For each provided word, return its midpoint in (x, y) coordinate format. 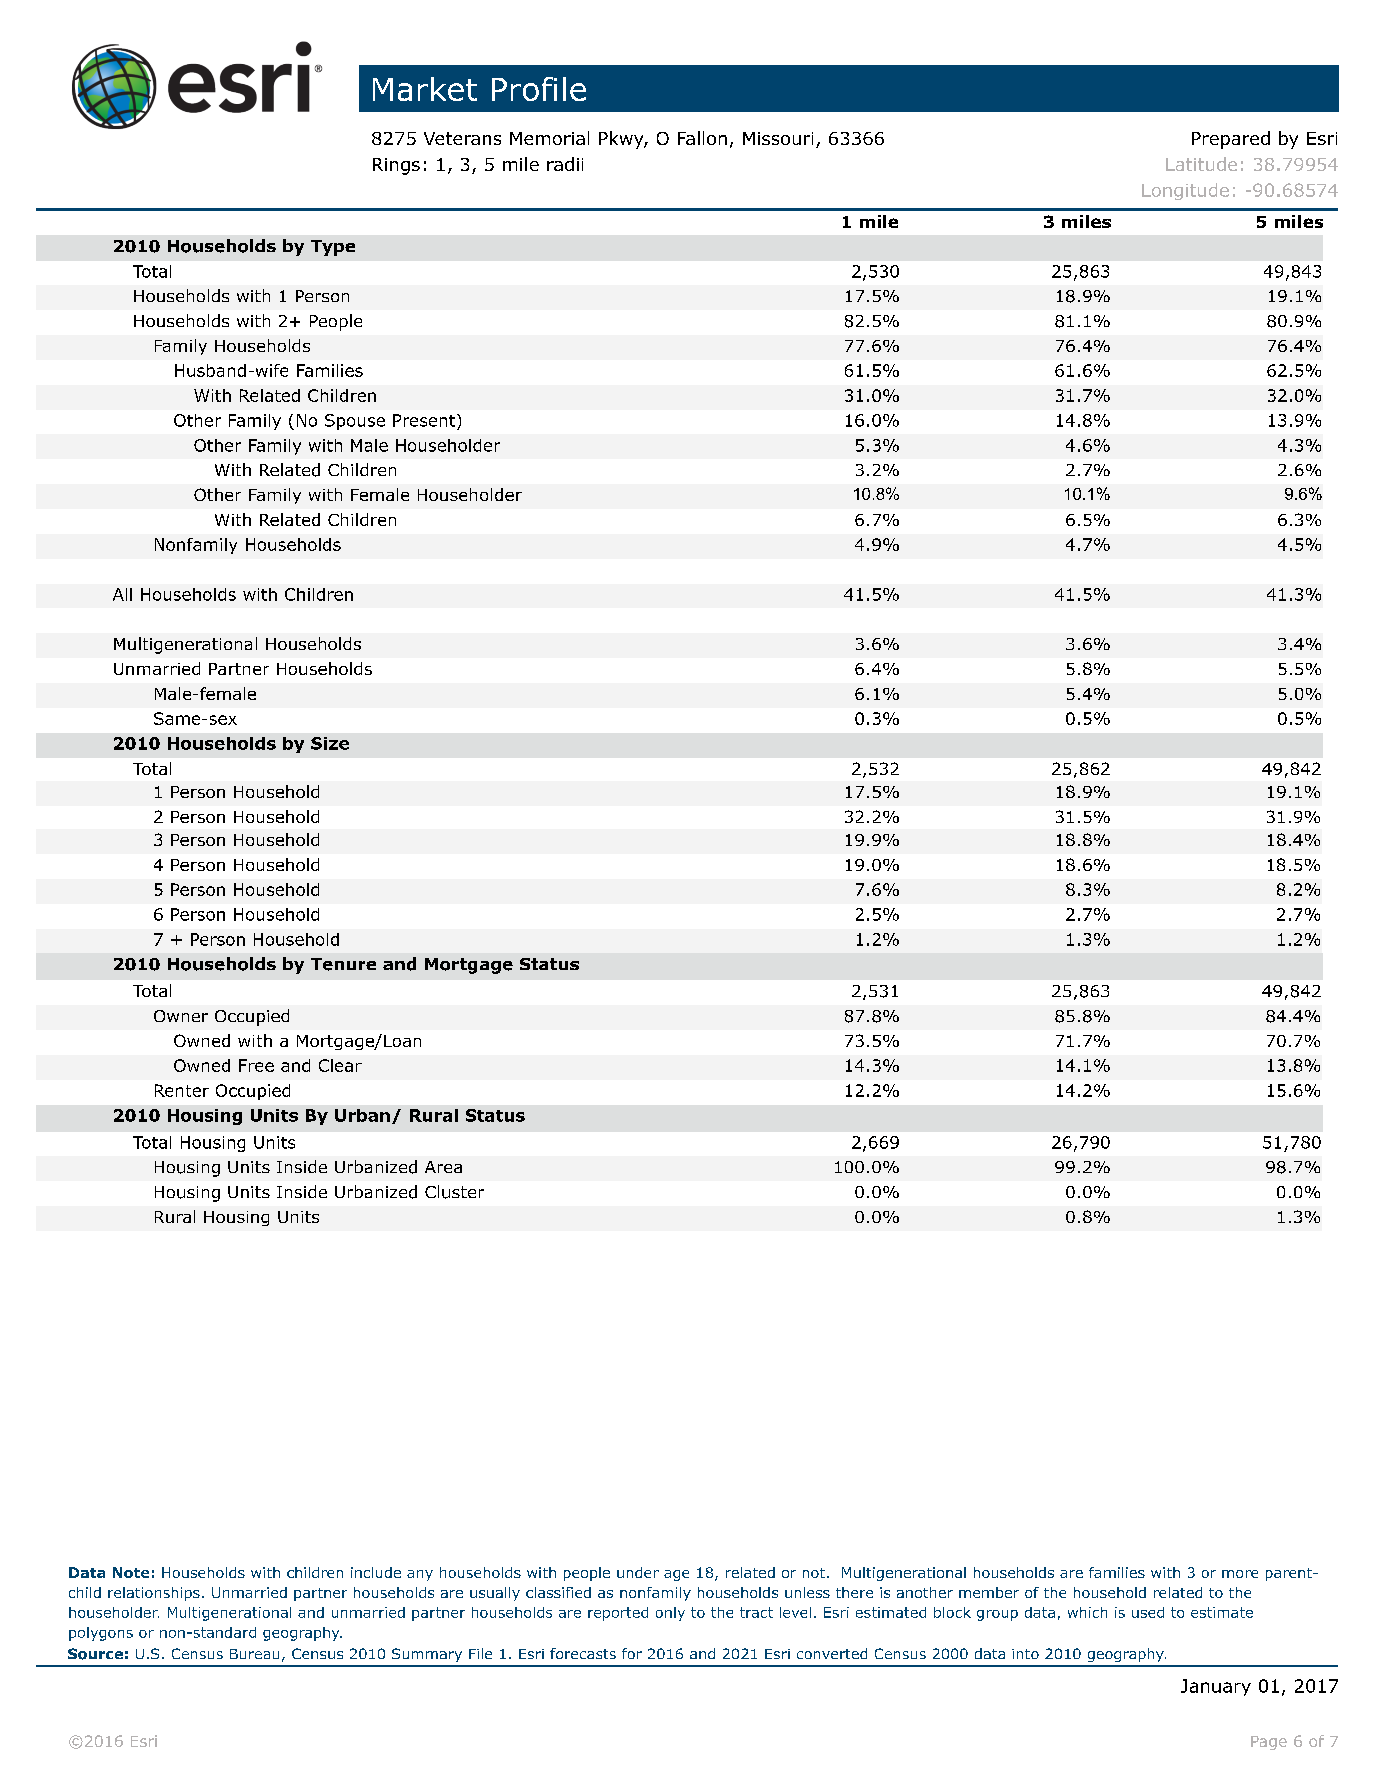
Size (330, 743)
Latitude (1201, 164)
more (1240, 1574)
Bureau (254, 1654)
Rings (396, 166)
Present (424, 420)
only (670, 1614)
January (1216, 1687)
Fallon (702, 138)
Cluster (454, 1192)
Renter (182, 1090)
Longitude (1185, 191)
